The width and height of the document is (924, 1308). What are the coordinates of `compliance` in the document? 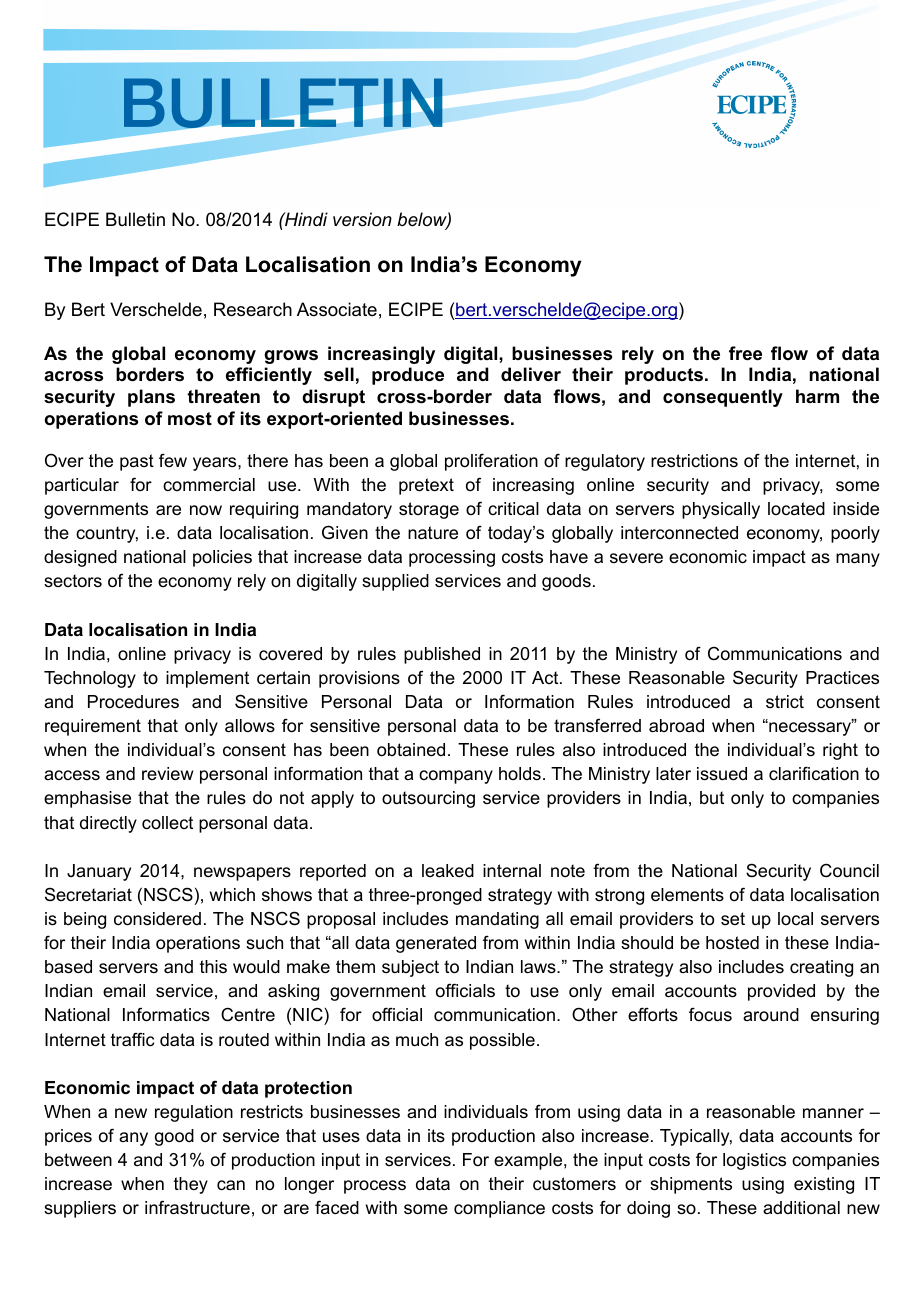 It's located at (499, 1209).
